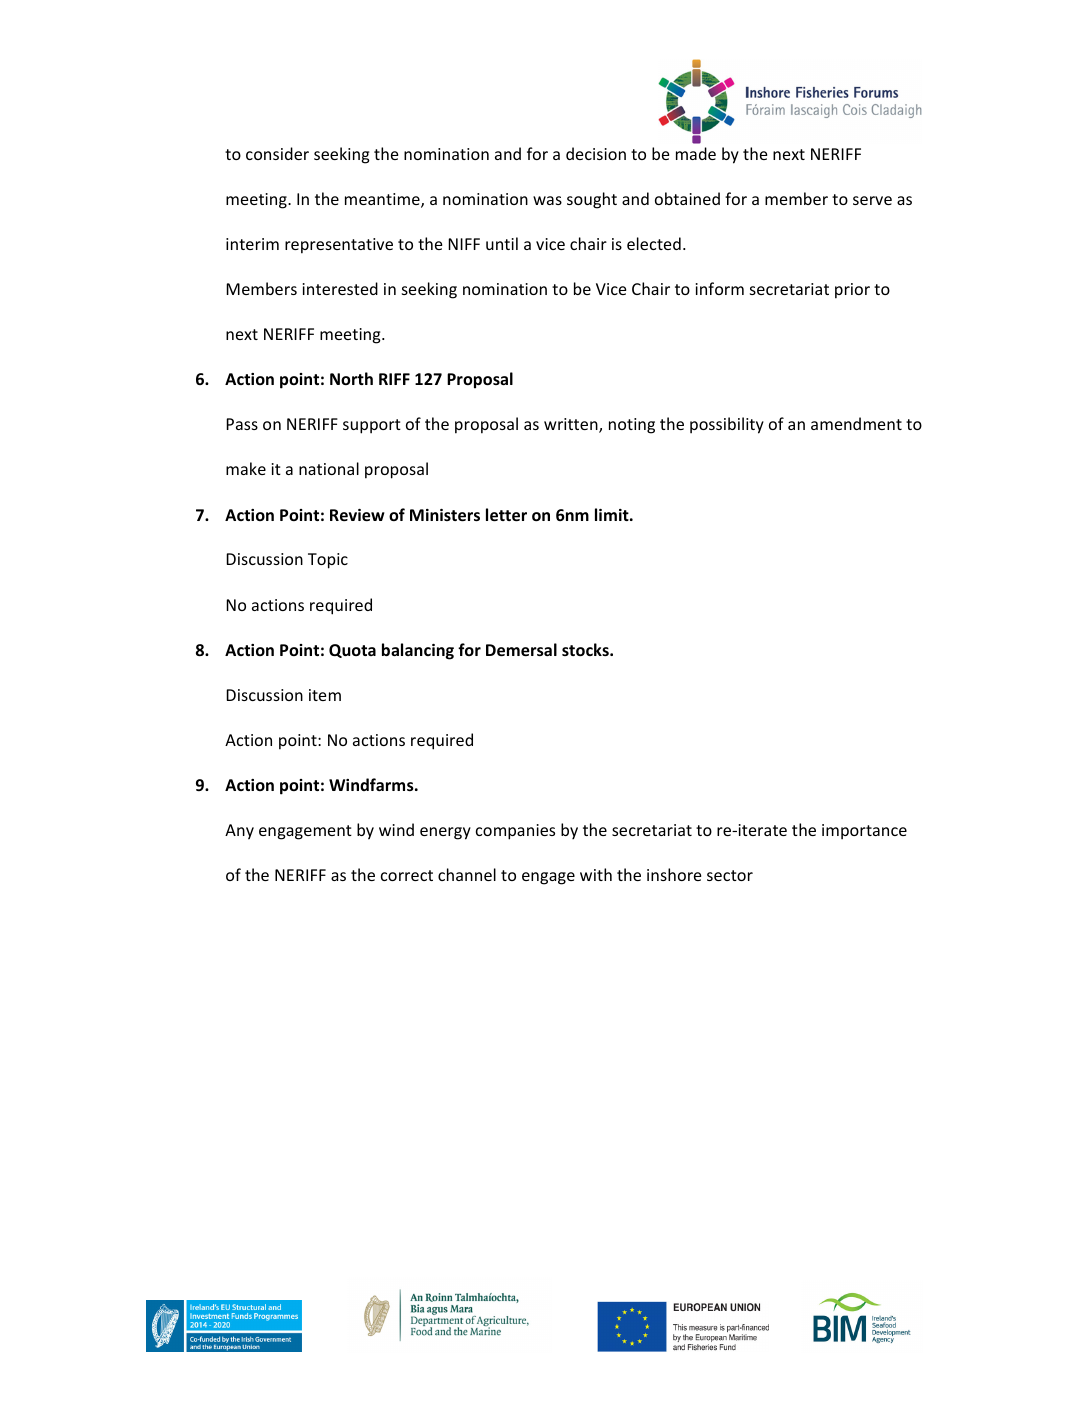 This screenshot has width=1090, height=1411. Describe the element at coordinates (730, 875) in the screenshot. I see `sector` at that location.
